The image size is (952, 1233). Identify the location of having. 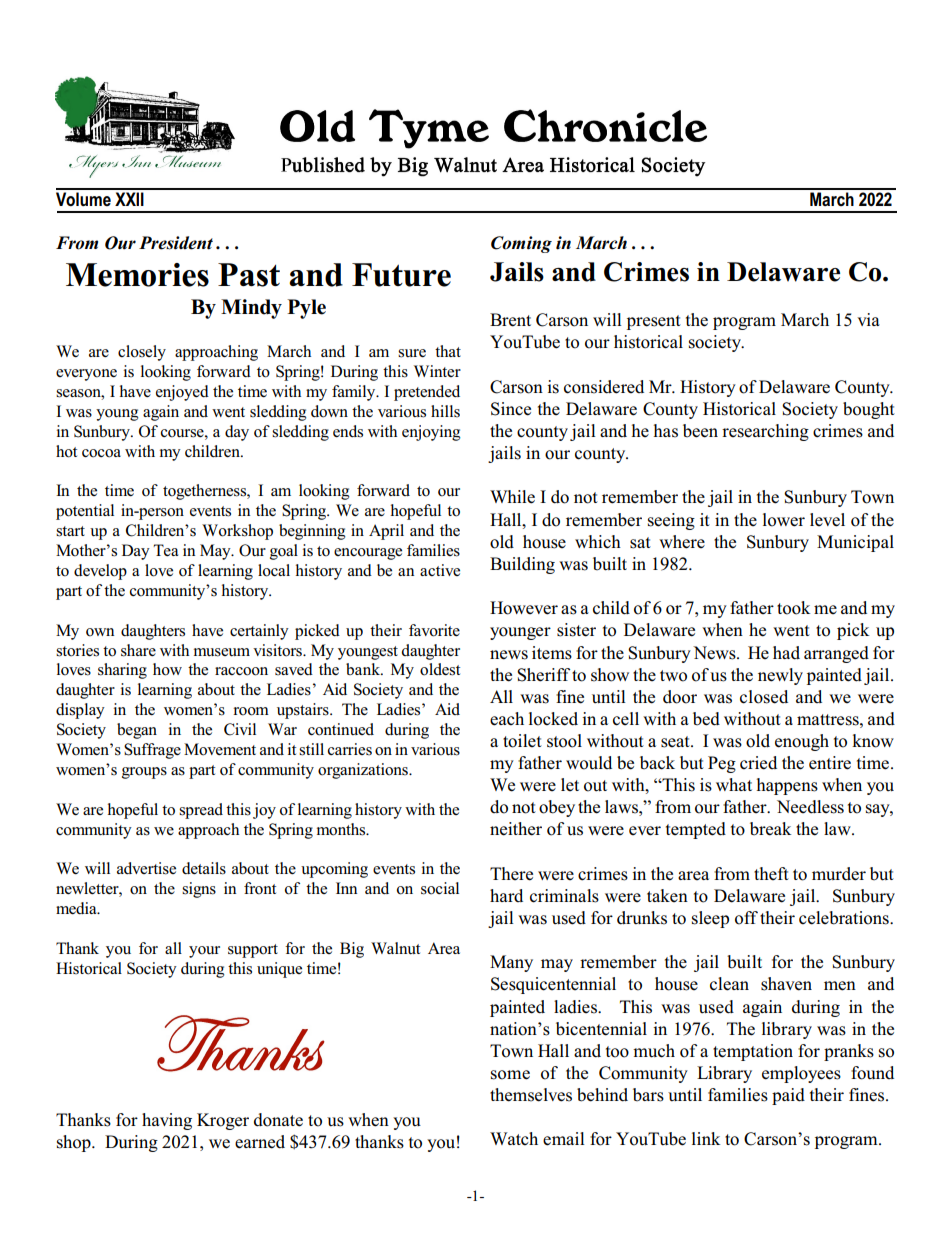
(167, 1121).
